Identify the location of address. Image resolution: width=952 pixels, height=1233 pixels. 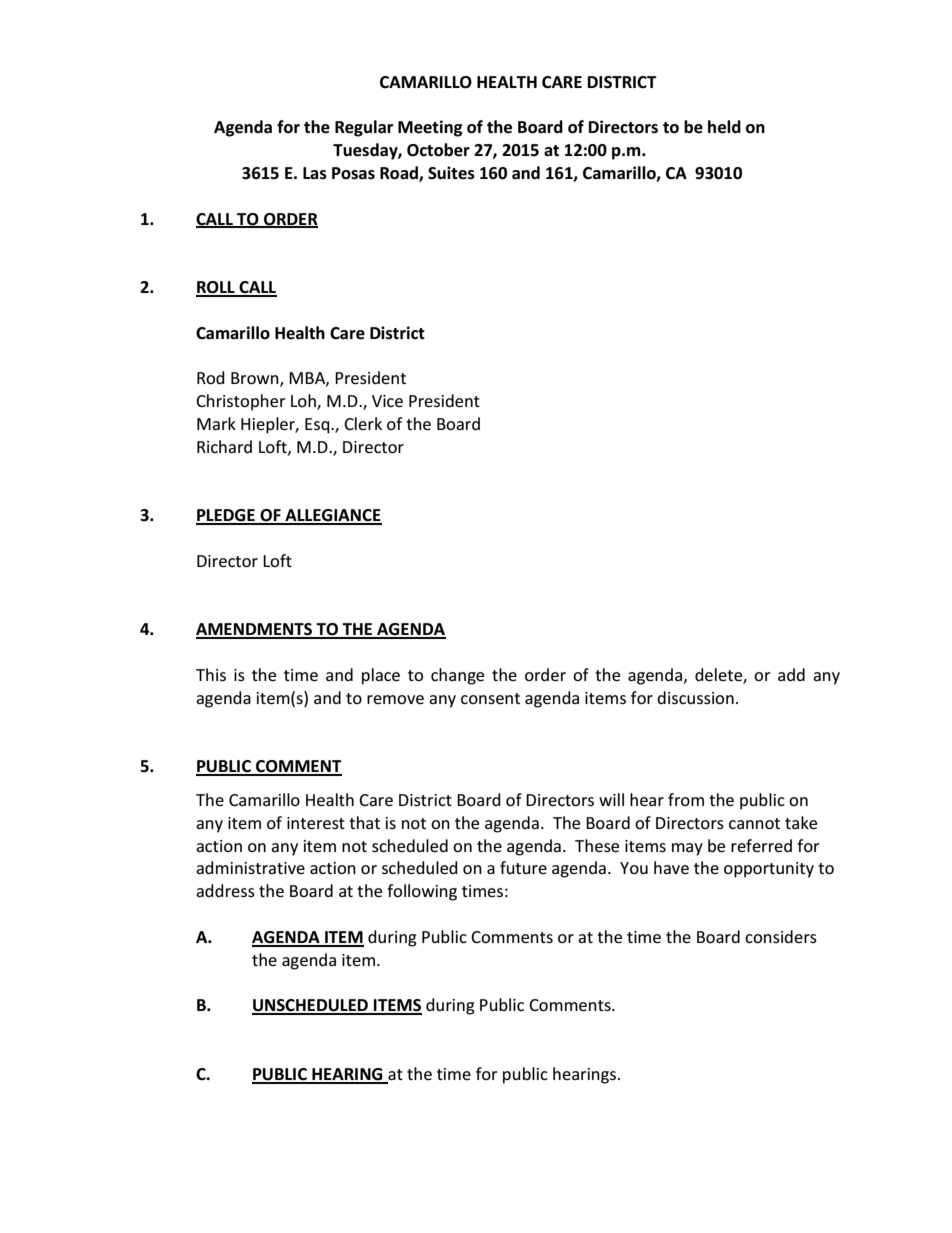
(225, 890).
